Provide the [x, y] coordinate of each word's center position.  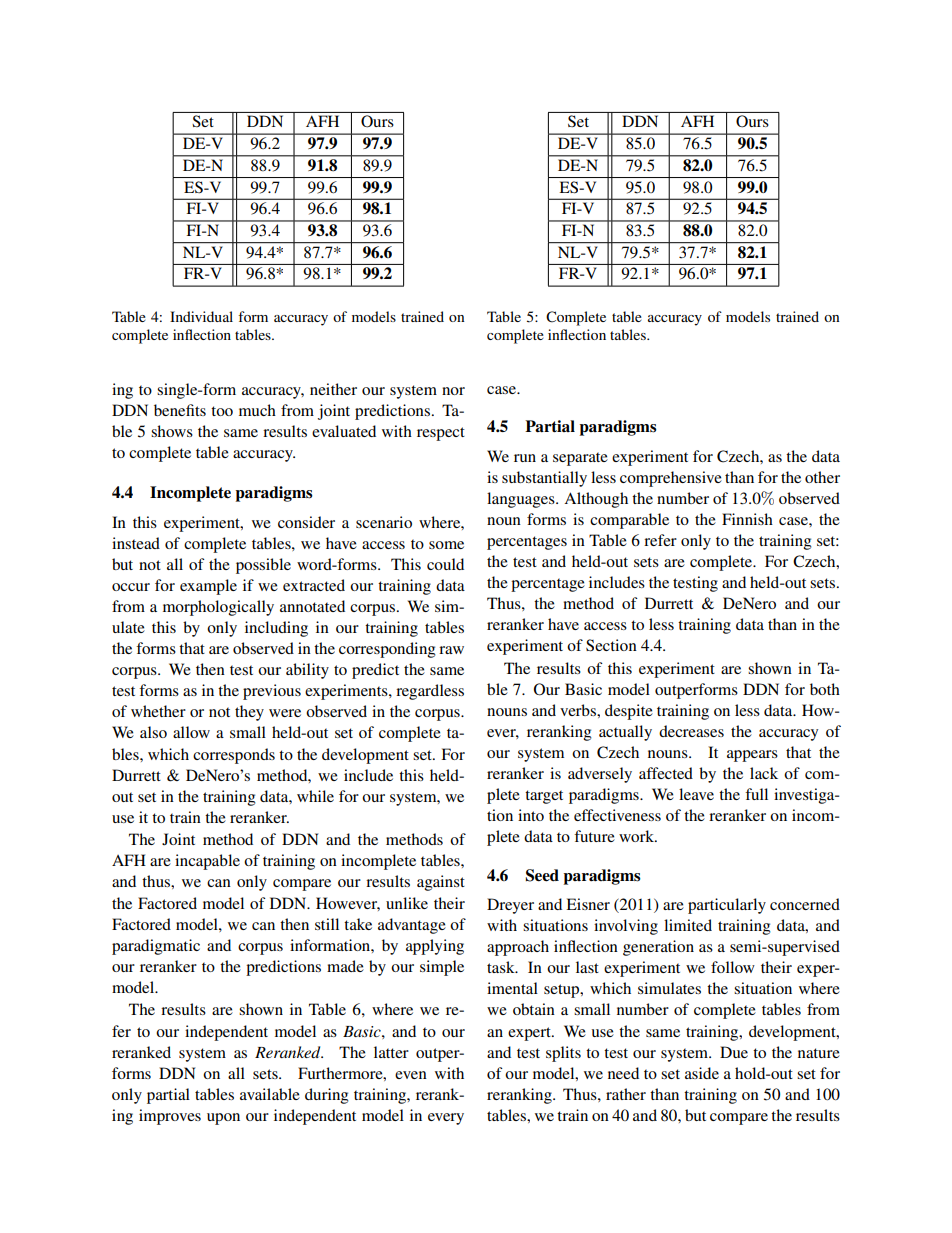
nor [453, 391]
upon [223, 1119]
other [822, 477]
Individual [201, 316]
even [411, 1075]
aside [702, 1073]
